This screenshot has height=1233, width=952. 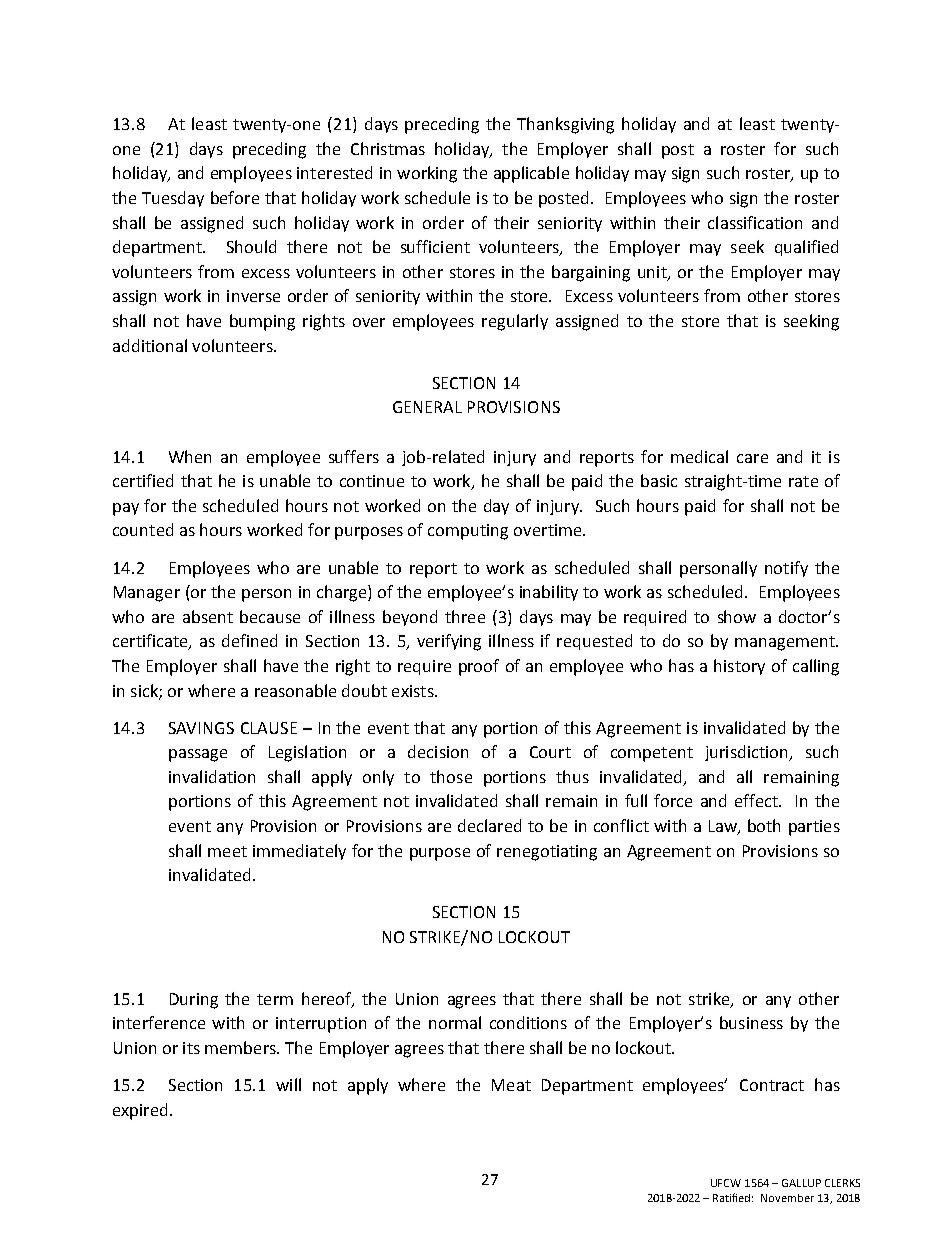 I want to click on care, so click(x=752, y=458).
